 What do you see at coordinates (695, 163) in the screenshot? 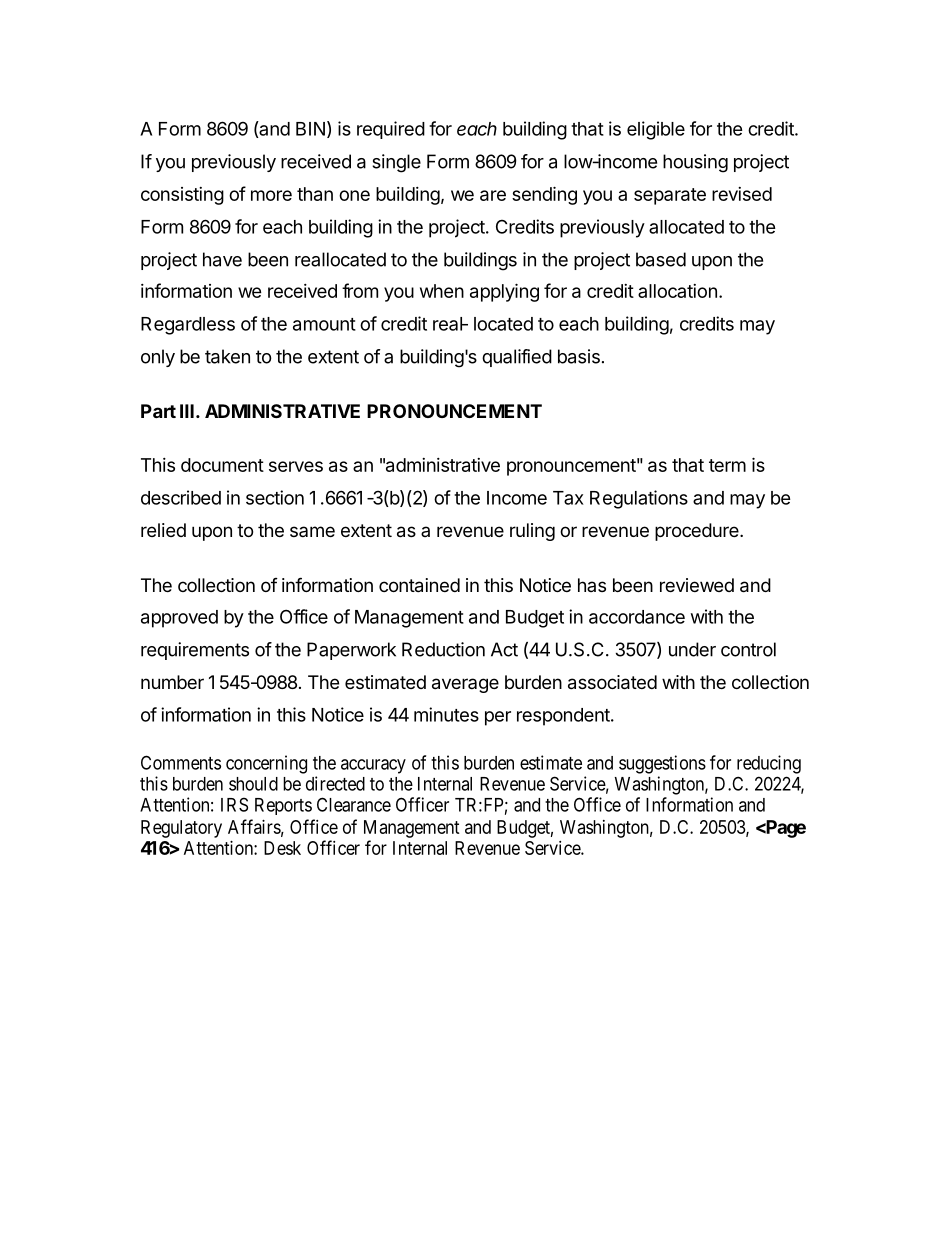
I see `housing` at bounding box center [695, 163].
